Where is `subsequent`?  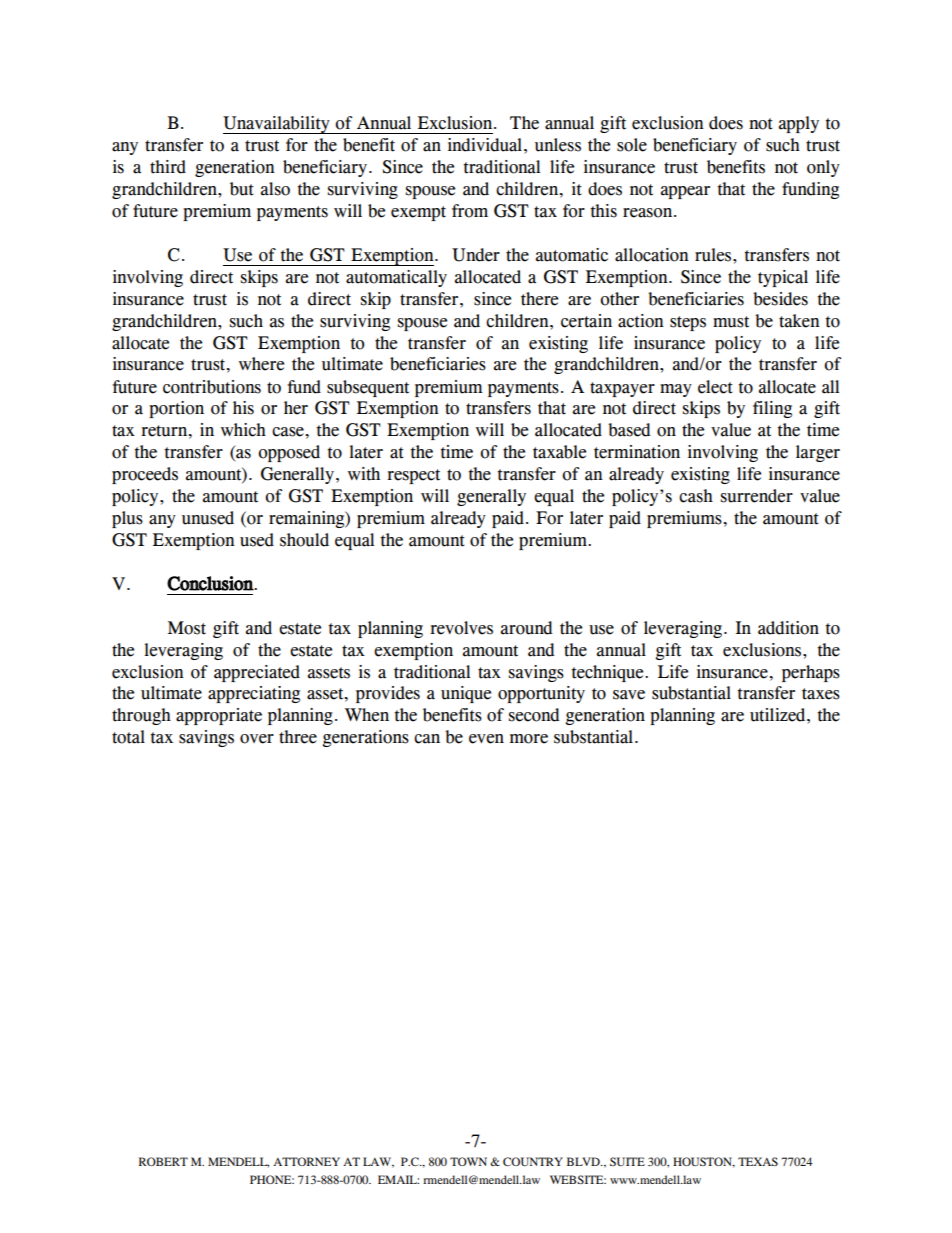 subsequent is located at coordinates (368, 388).
